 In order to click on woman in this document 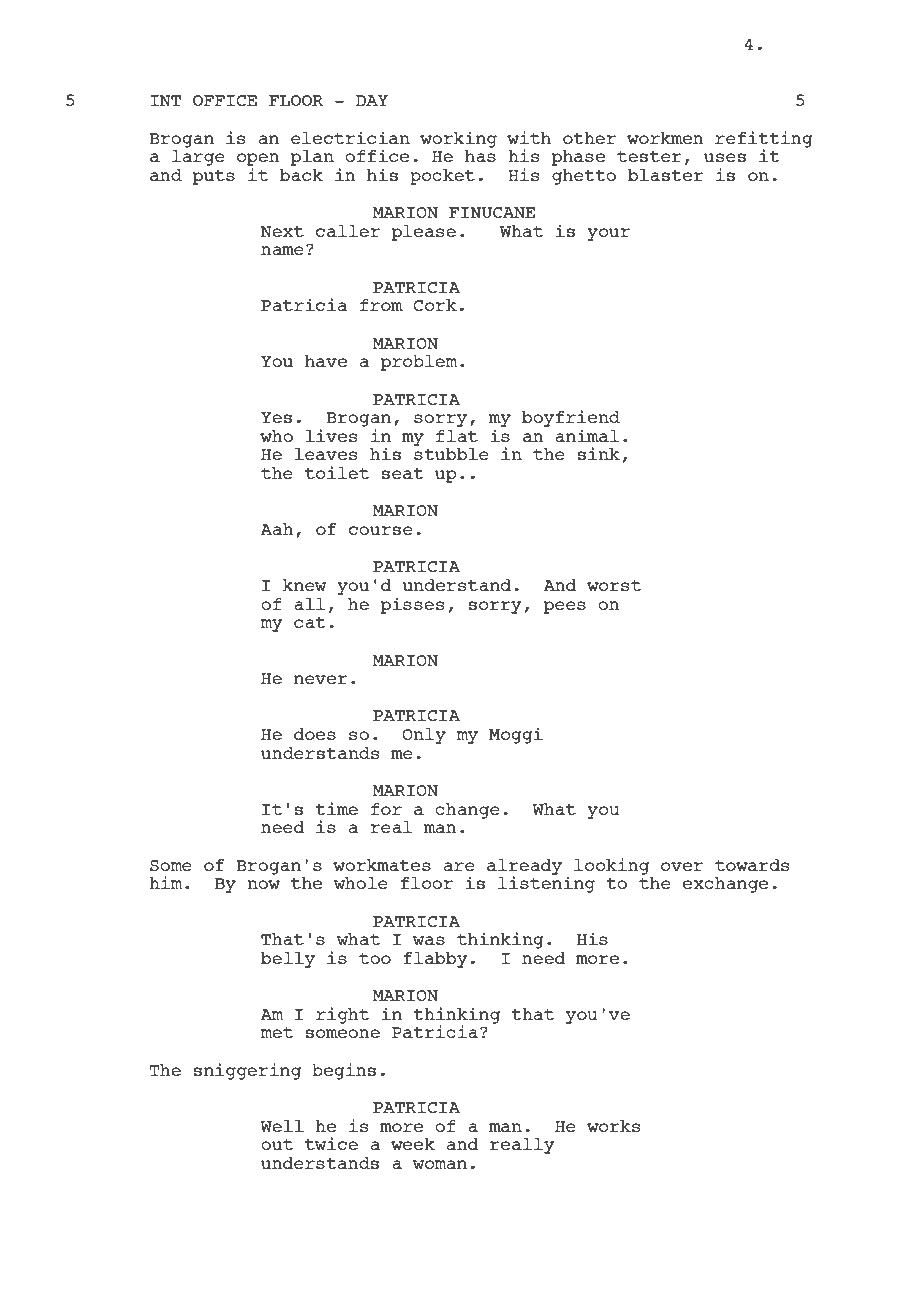, I will do `click(440, 1164)`.
